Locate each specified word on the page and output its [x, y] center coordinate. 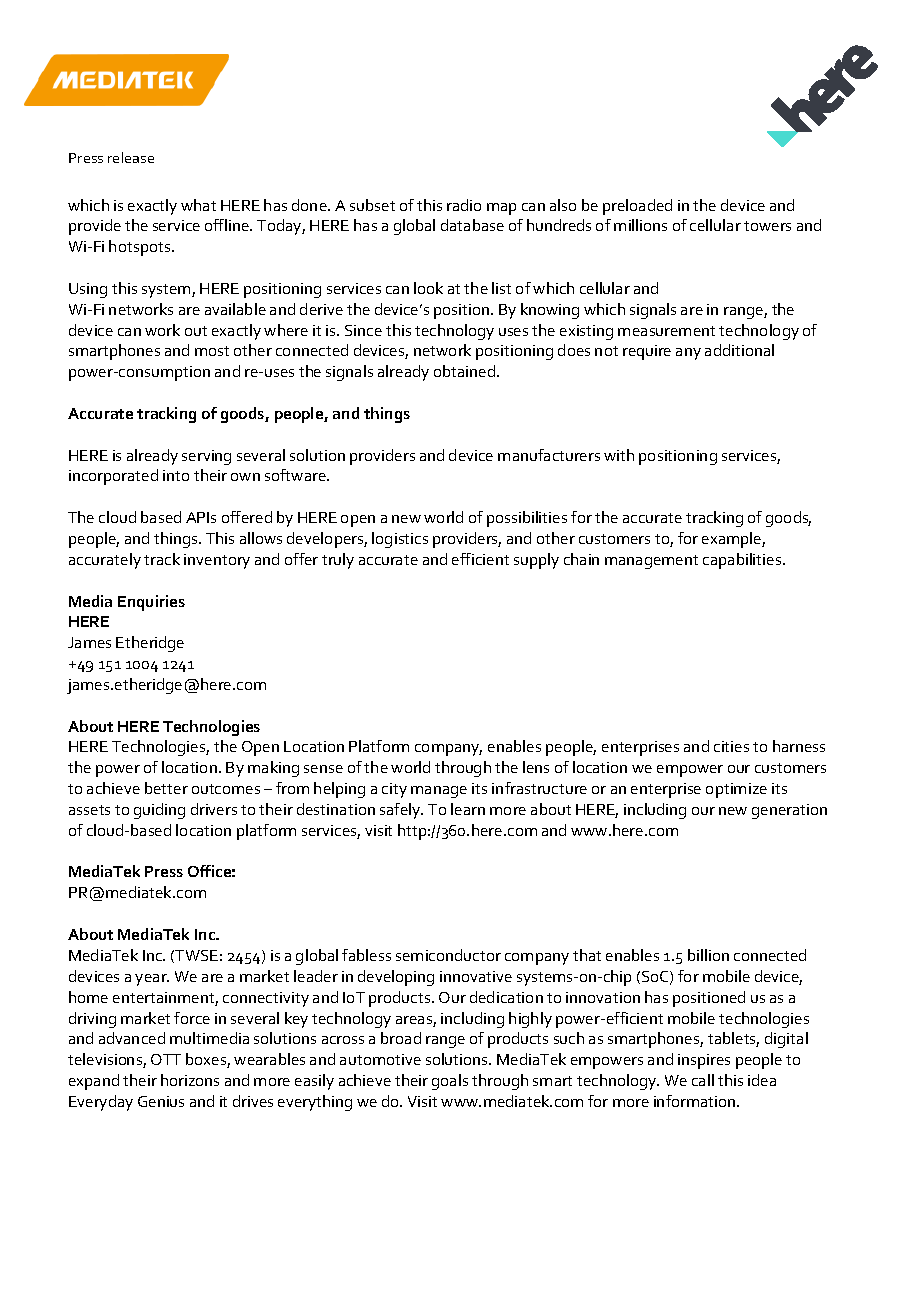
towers [767, 226]
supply [536, 561]
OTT [166, 1059]
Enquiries [151, 603]
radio [464, 205]
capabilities [743, 561]
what [198, 205]
